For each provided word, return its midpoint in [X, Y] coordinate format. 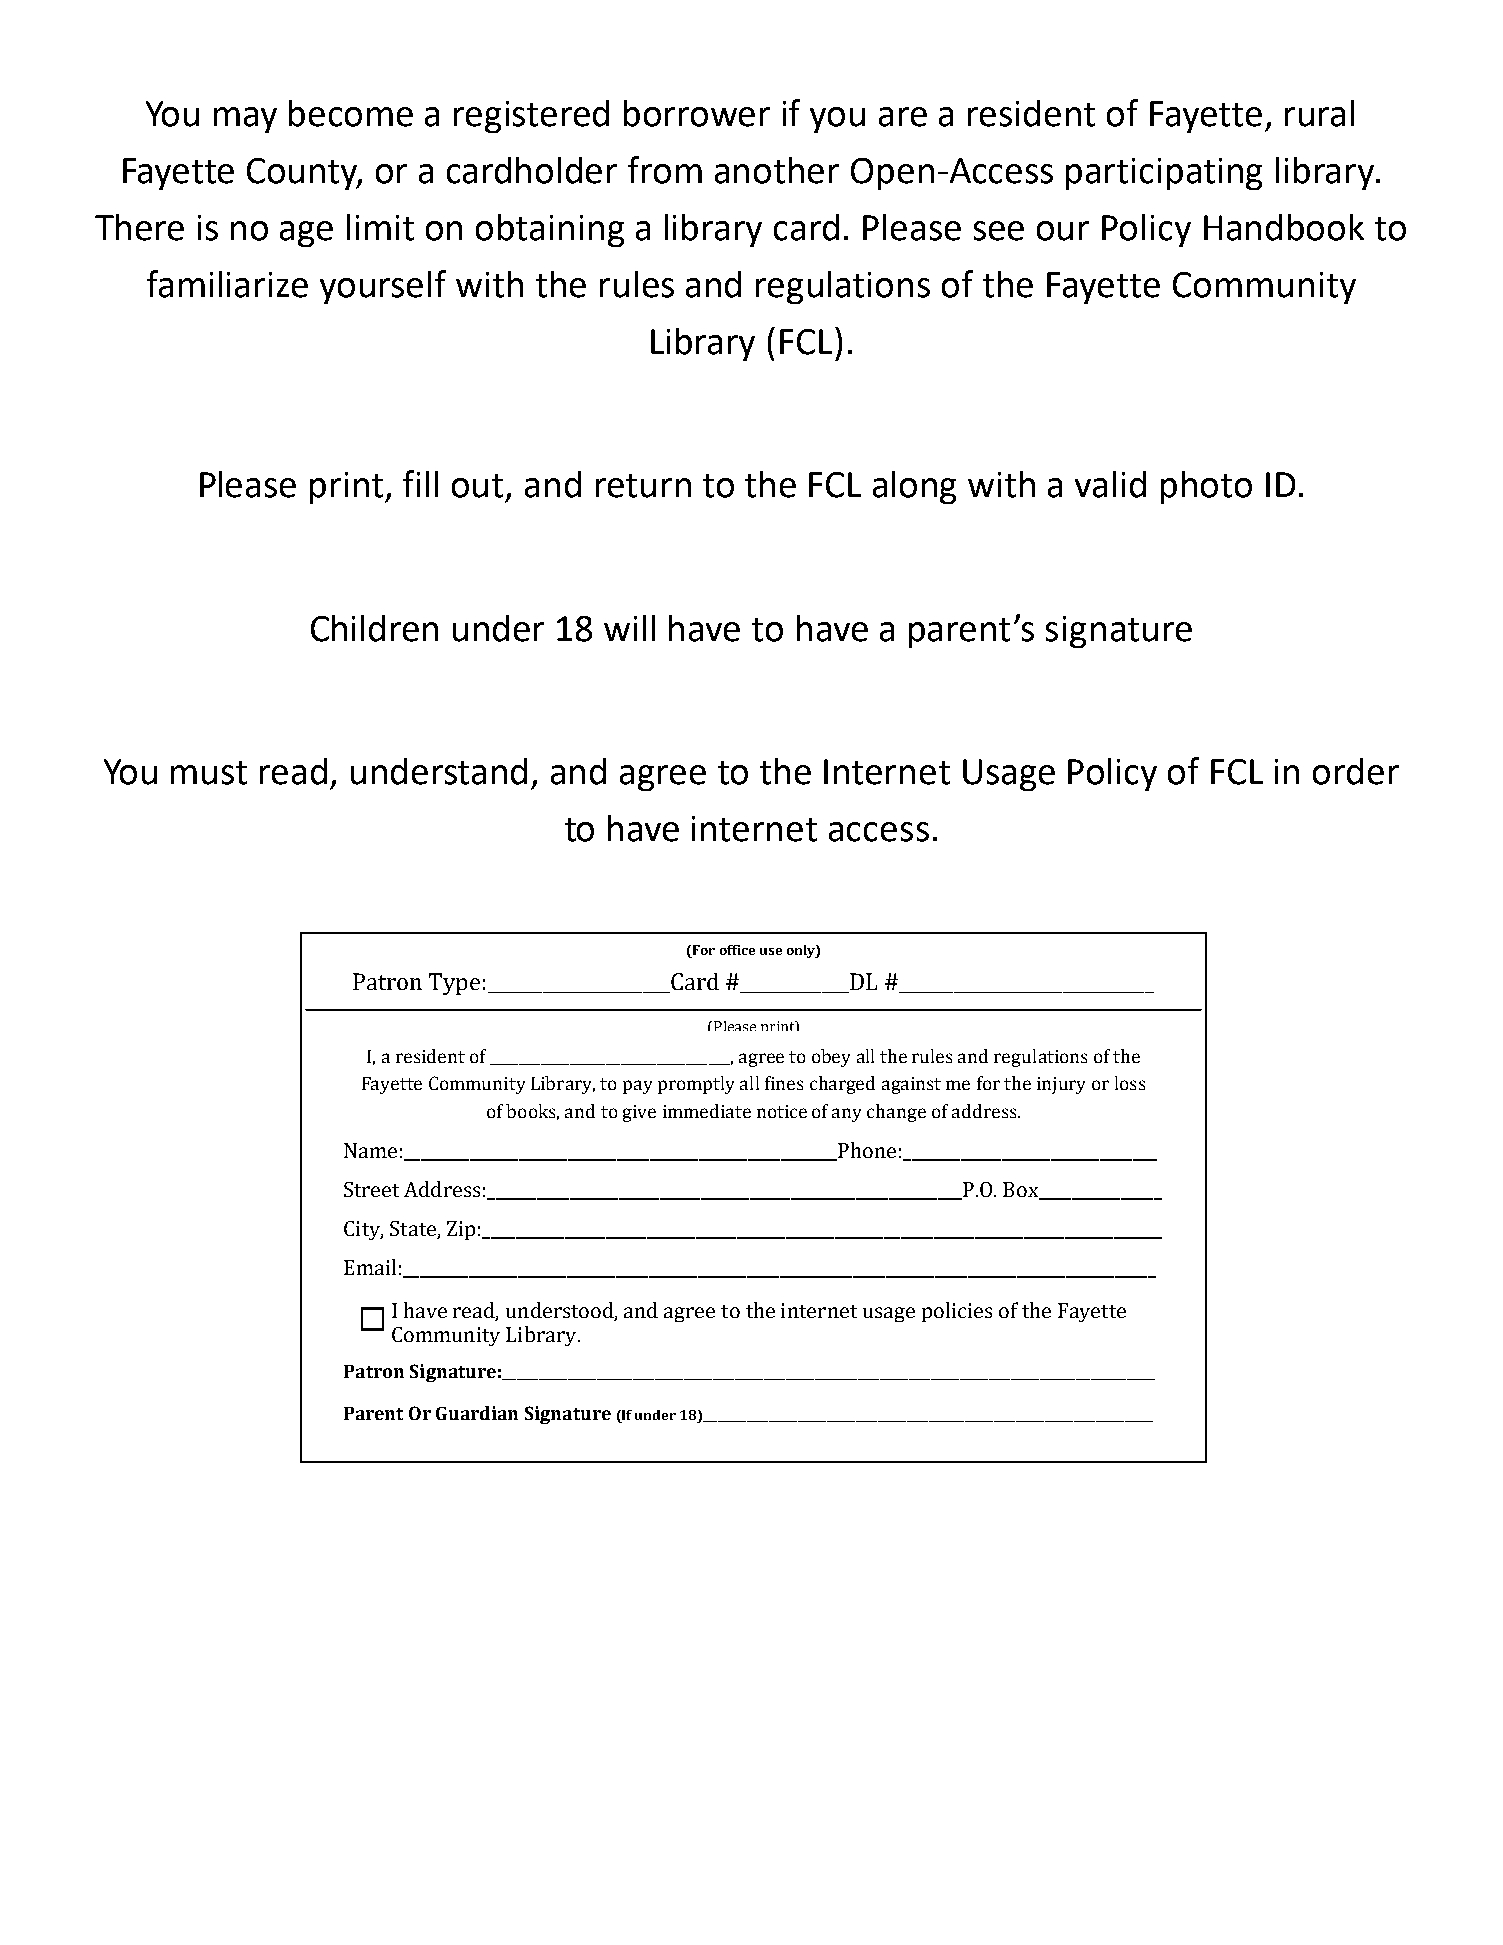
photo [1206, 487]
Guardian [477, 1413]
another [777, 170]
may [245, 120]
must [209, 773]
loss [1130, 1083]
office [737, 950]
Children [374, 628]
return [643, 486]
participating [1164, 174]
